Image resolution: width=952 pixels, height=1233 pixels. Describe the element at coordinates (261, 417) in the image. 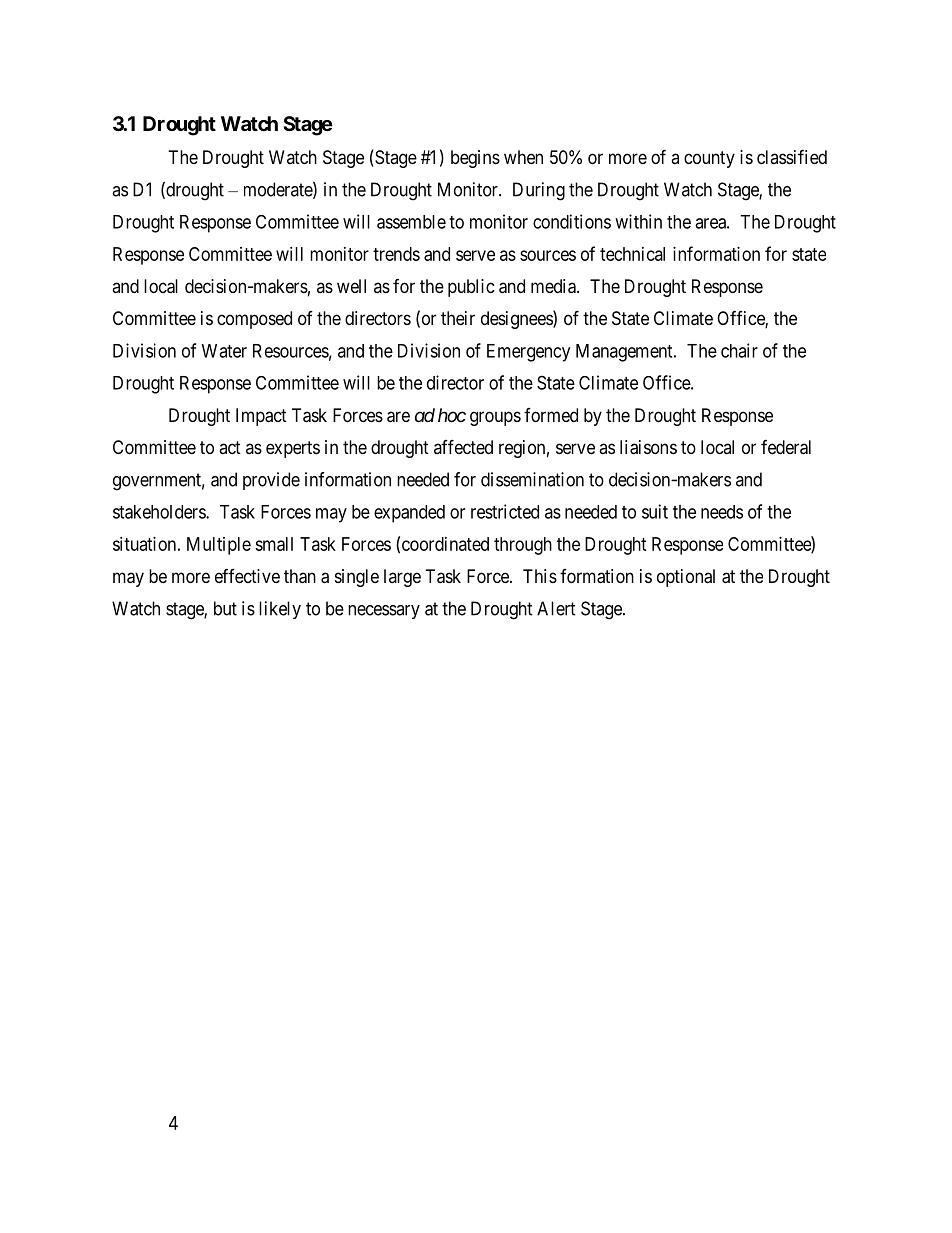

I see `Impact` at that location.
